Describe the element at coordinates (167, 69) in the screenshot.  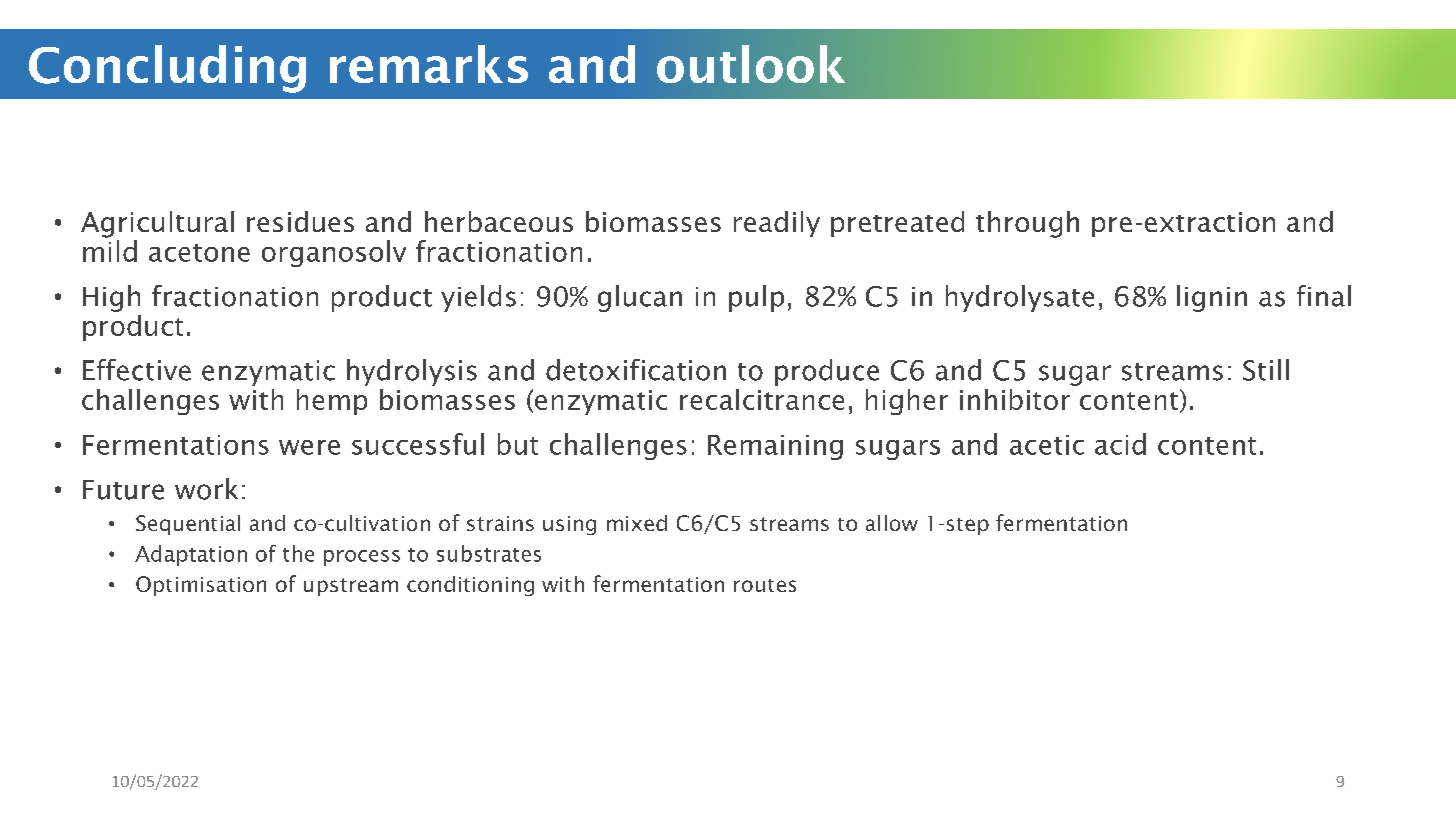
I see `Concluding` at that location.
